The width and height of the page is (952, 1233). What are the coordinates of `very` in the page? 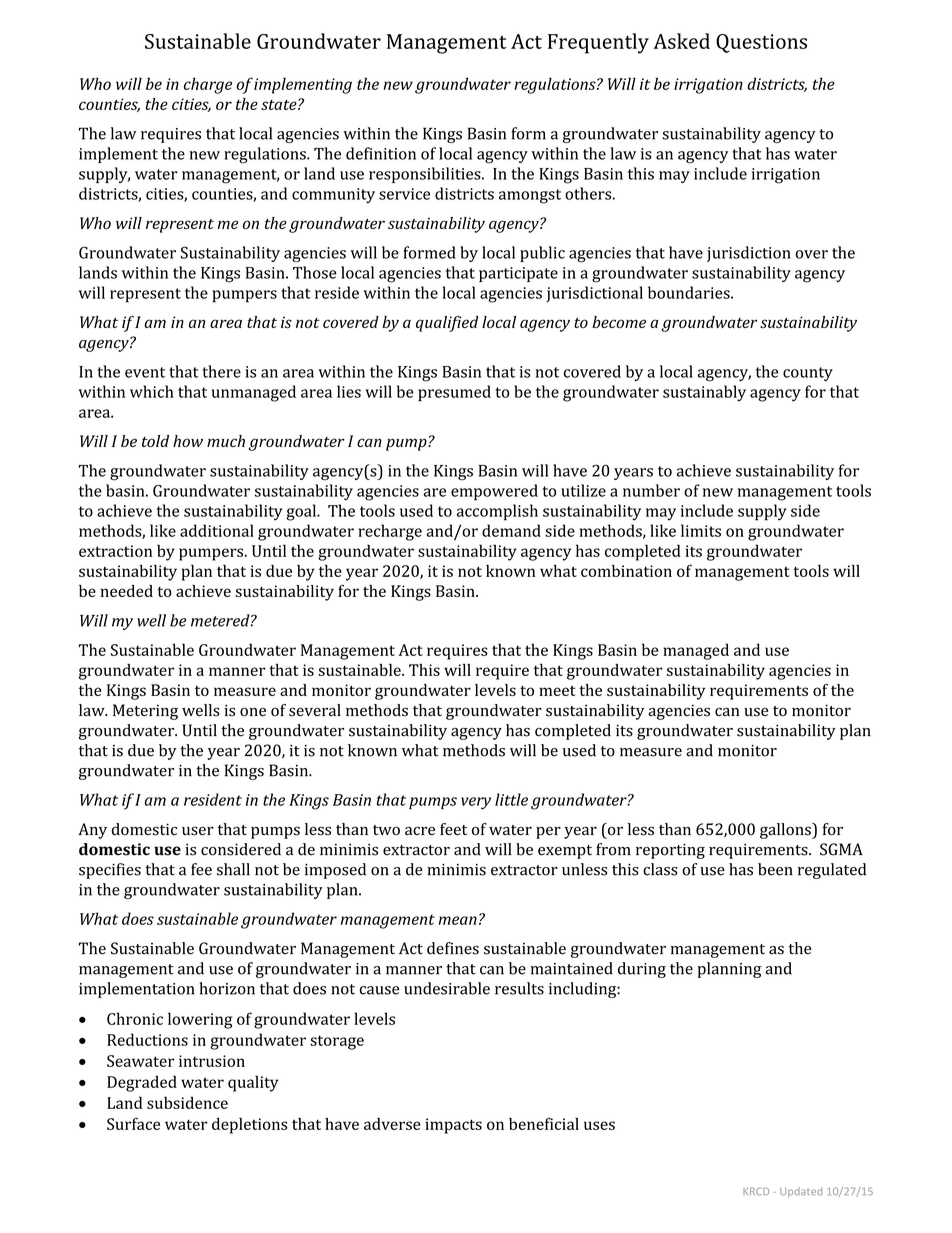 It's located at (476, 803).
